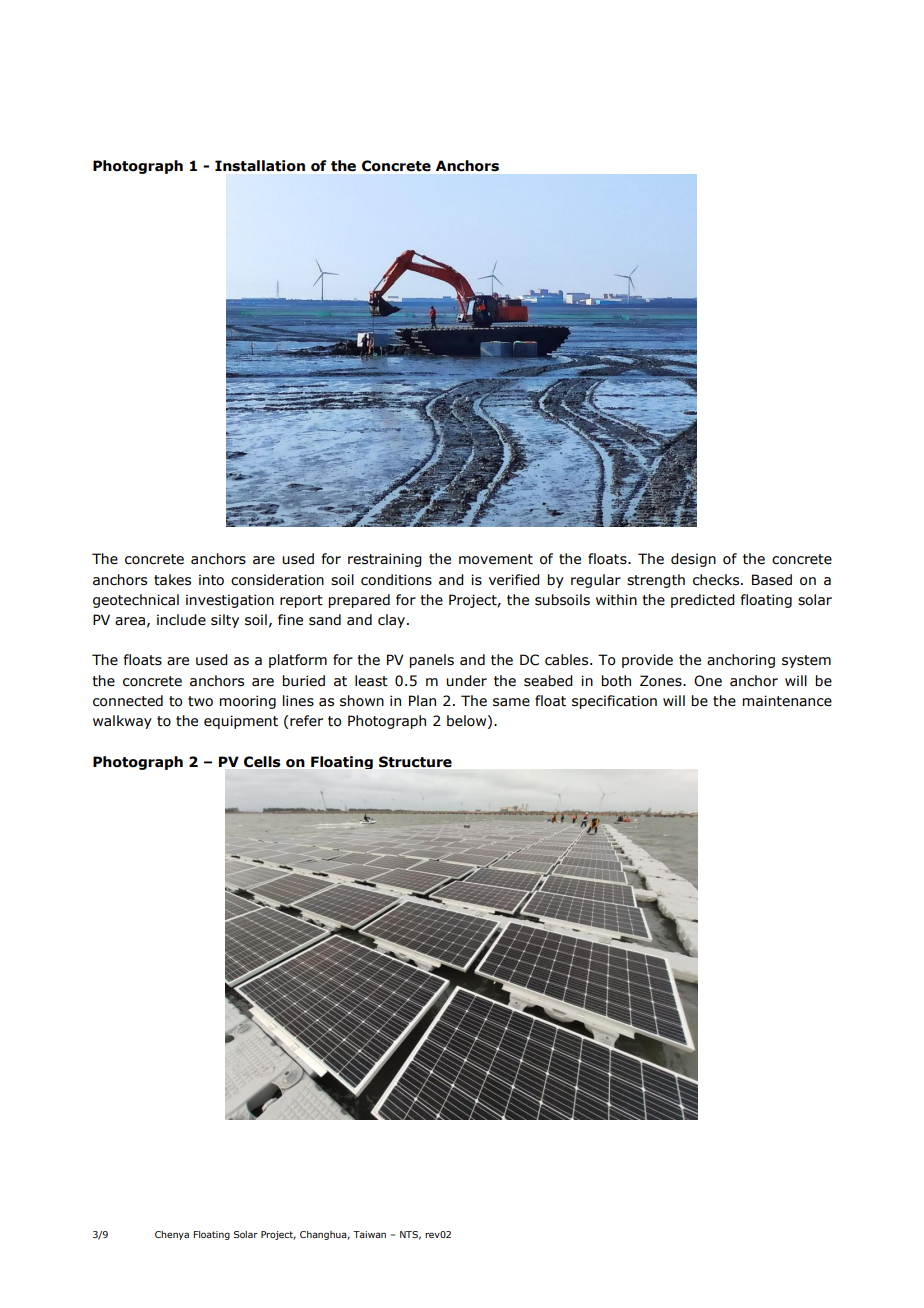 The image size is (924, 1308). I want to click on checks, so click(717, 580).
